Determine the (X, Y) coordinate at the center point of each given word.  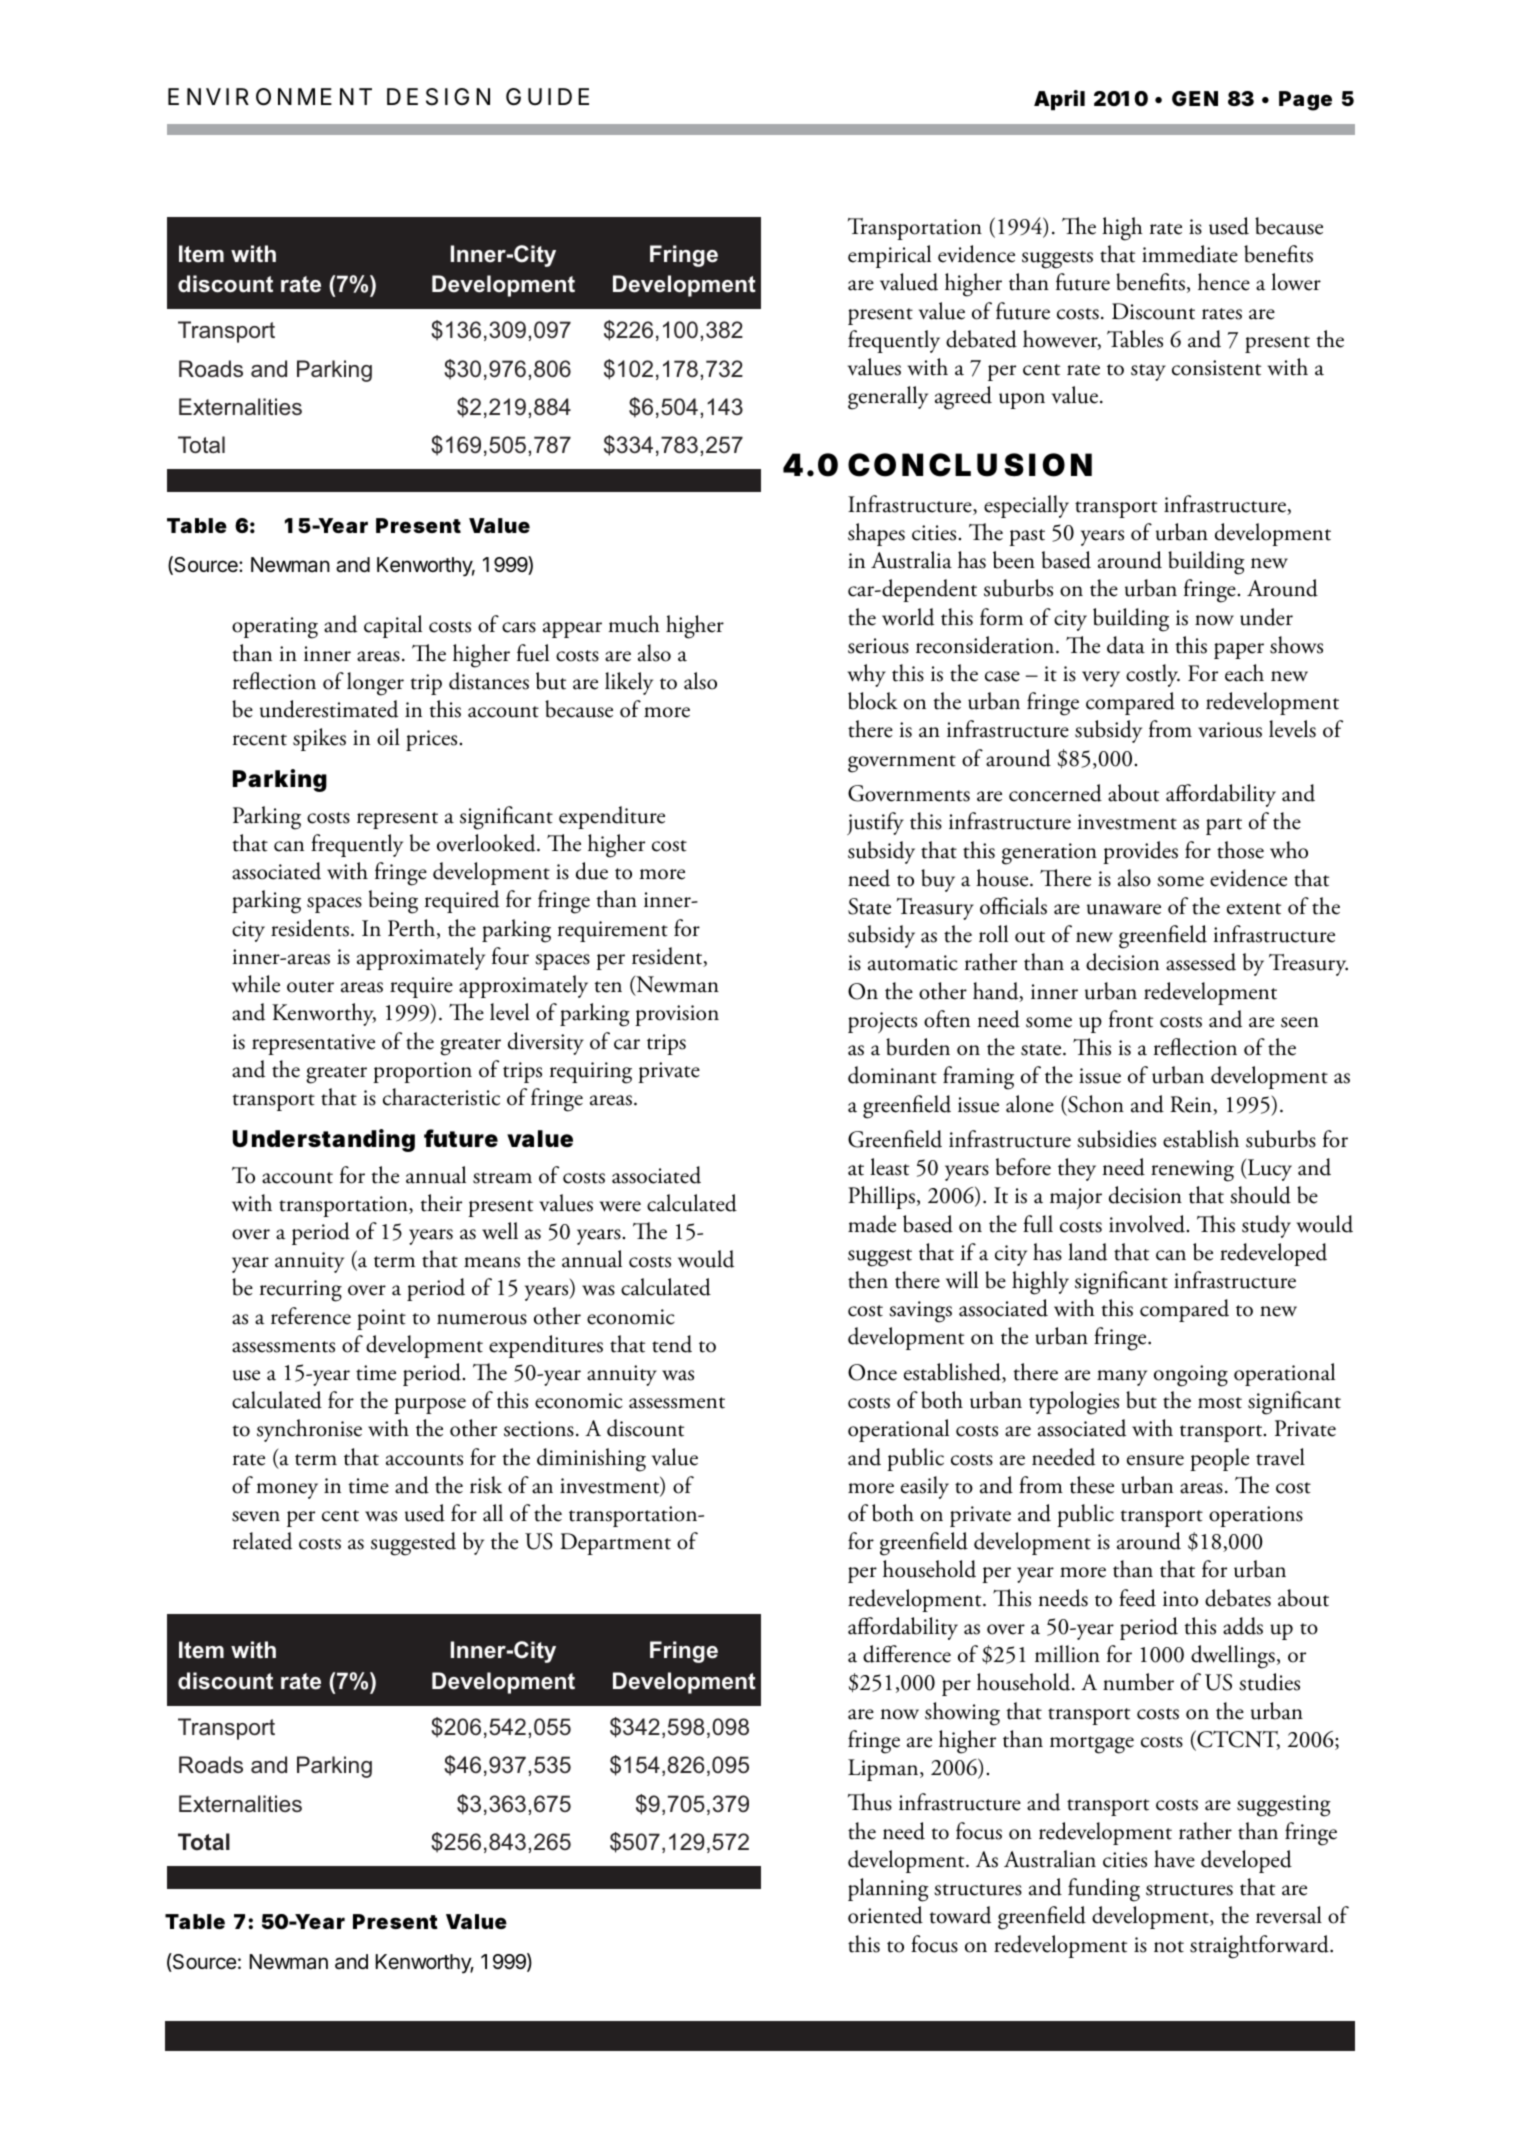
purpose (430, 1406)
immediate (1190, 254)
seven (256, 1516)
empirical (889, 256)
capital (393, 626)
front (1131, 1019)
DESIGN (438, 97)
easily (925, 1487)
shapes (876, 534)
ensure (1155, 1460)
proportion (422, 1072)
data (1126, 645)
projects (882, 1022)
